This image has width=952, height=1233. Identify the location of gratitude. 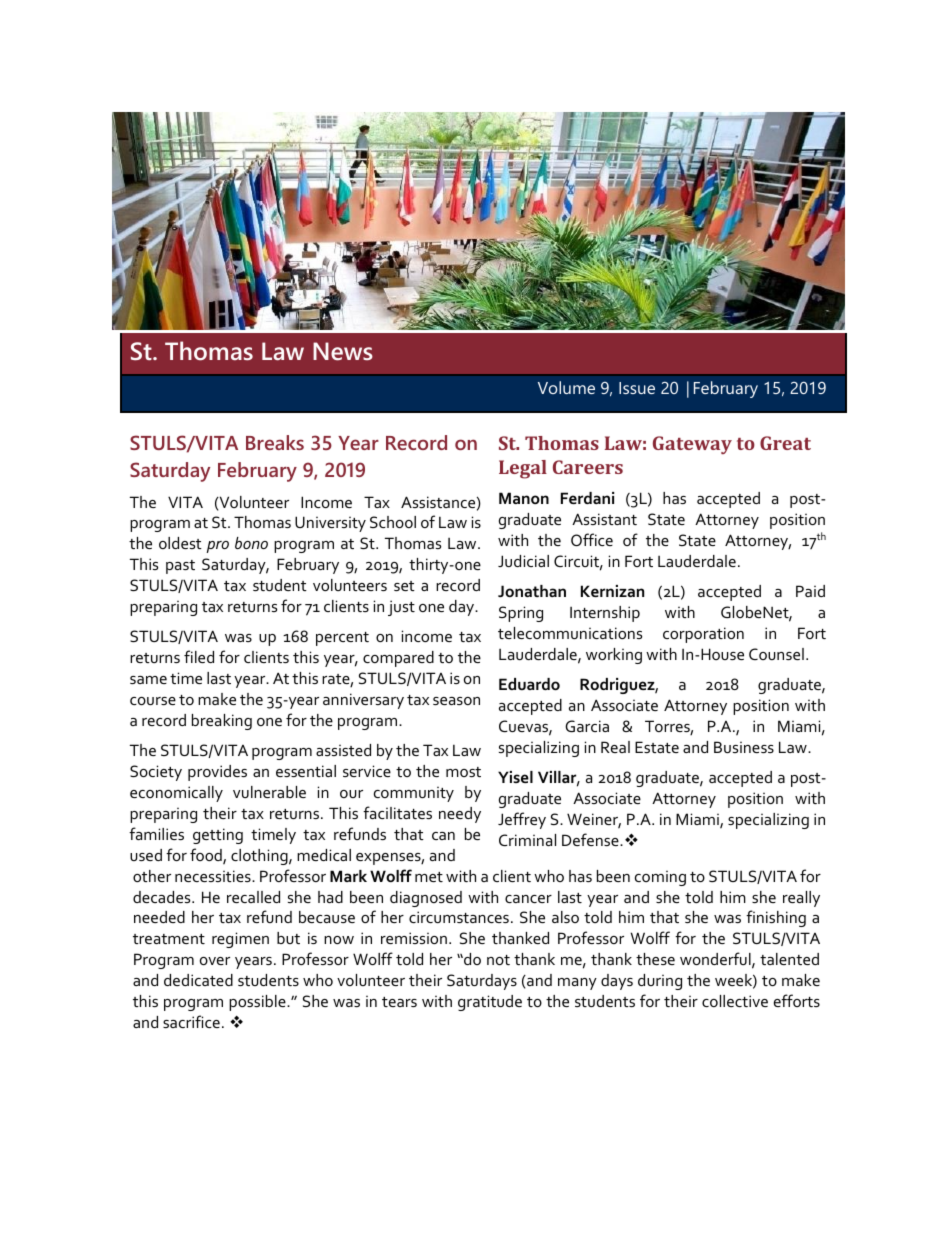
(490, 1003).
